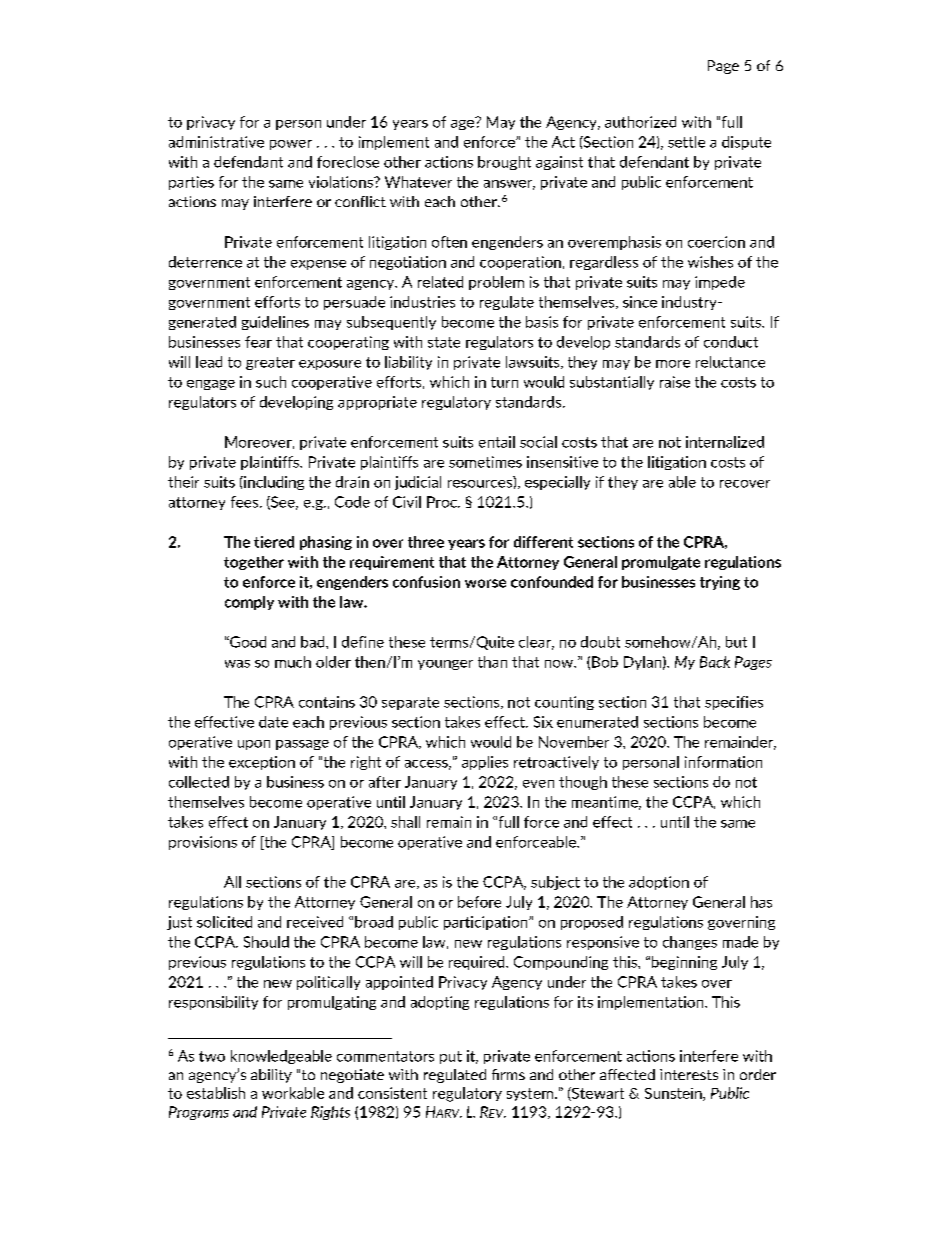  What do you see at coordinates (531, 1094) in the page?
I see `system` at bounding box center [531, 1094].
